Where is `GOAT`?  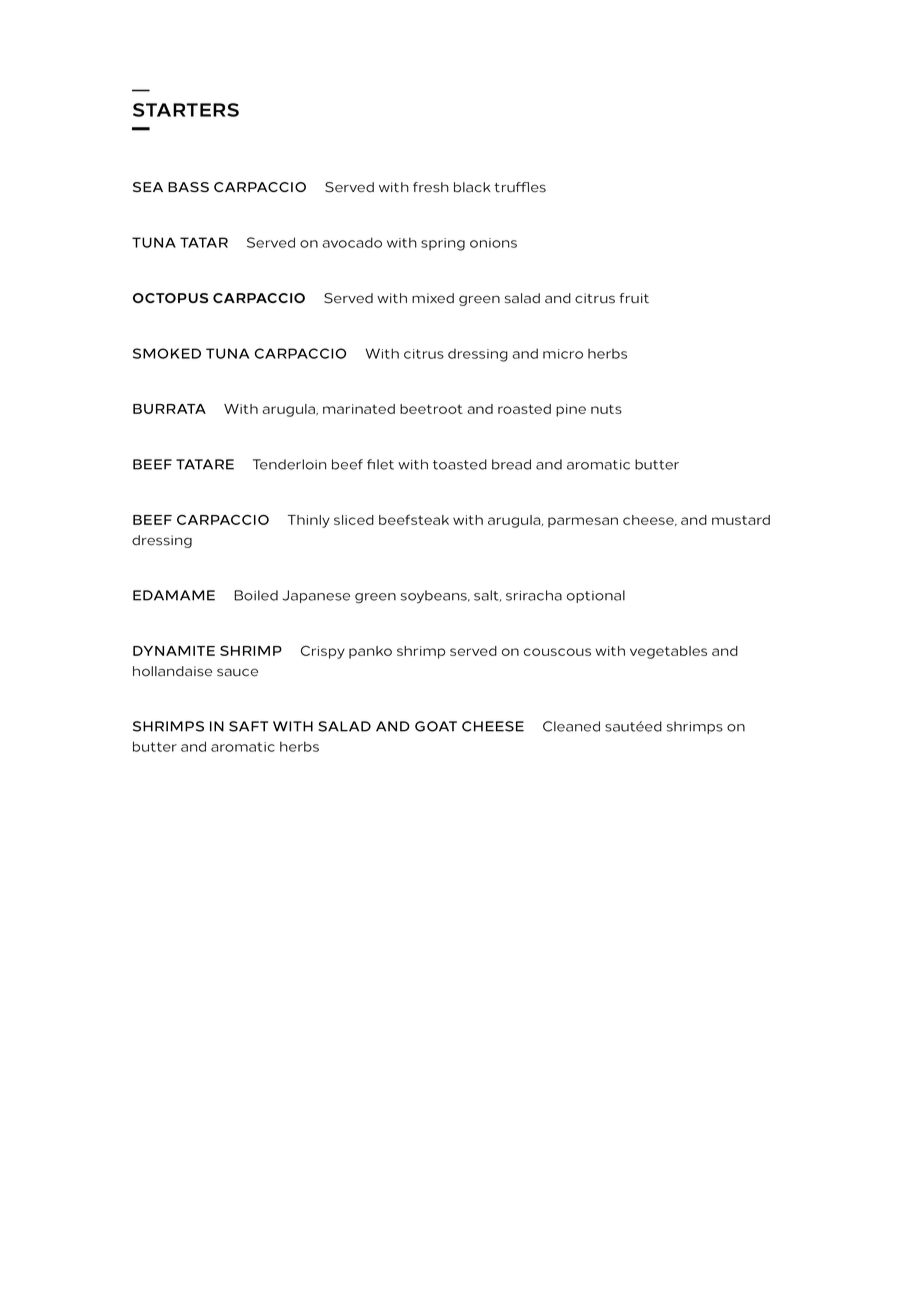 GOAT is located at coordinates (436, 726).
